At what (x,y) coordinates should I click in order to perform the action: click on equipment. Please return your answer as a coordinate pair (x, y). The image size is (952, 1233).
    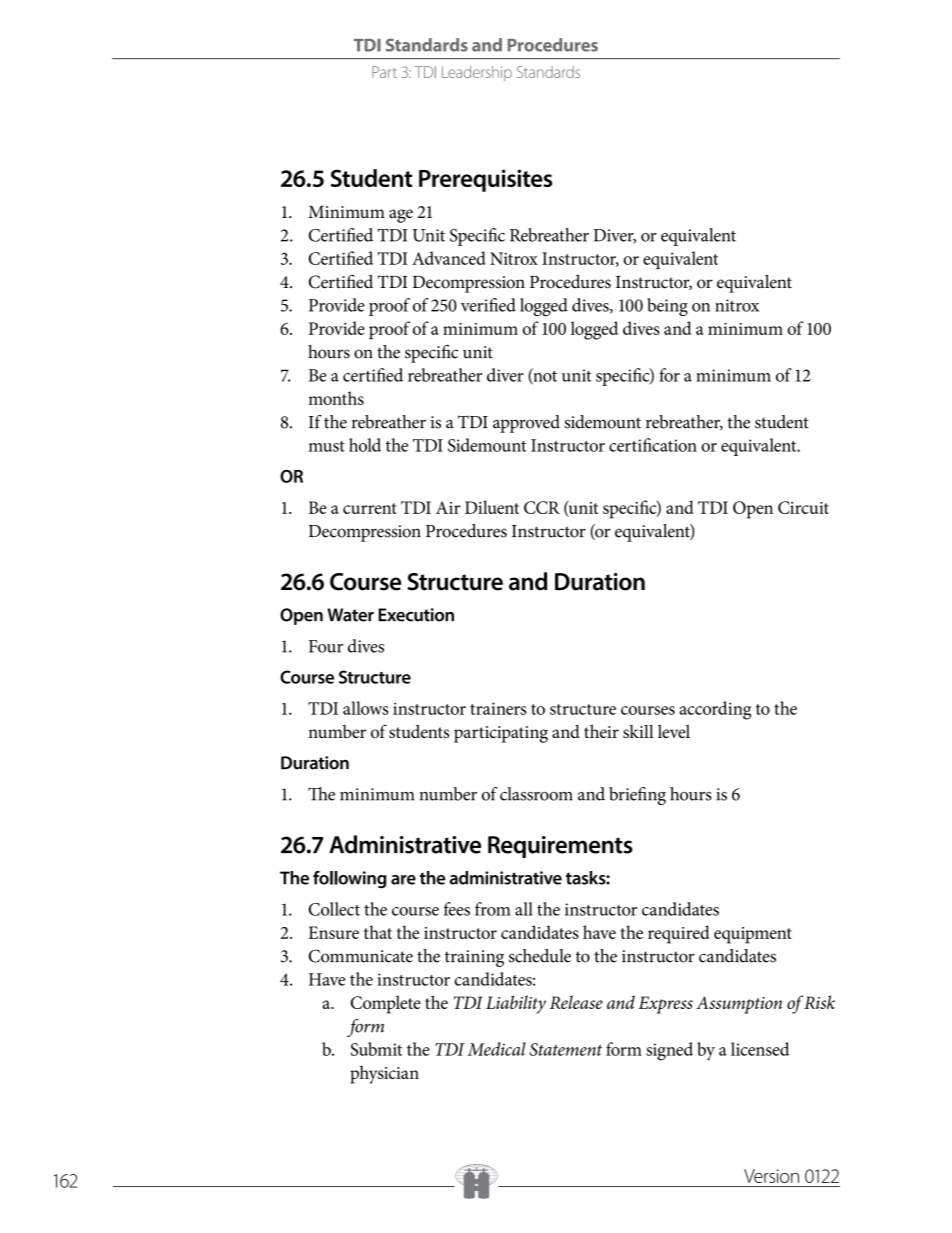
    Looking at the image, I should click on (753, 935).
